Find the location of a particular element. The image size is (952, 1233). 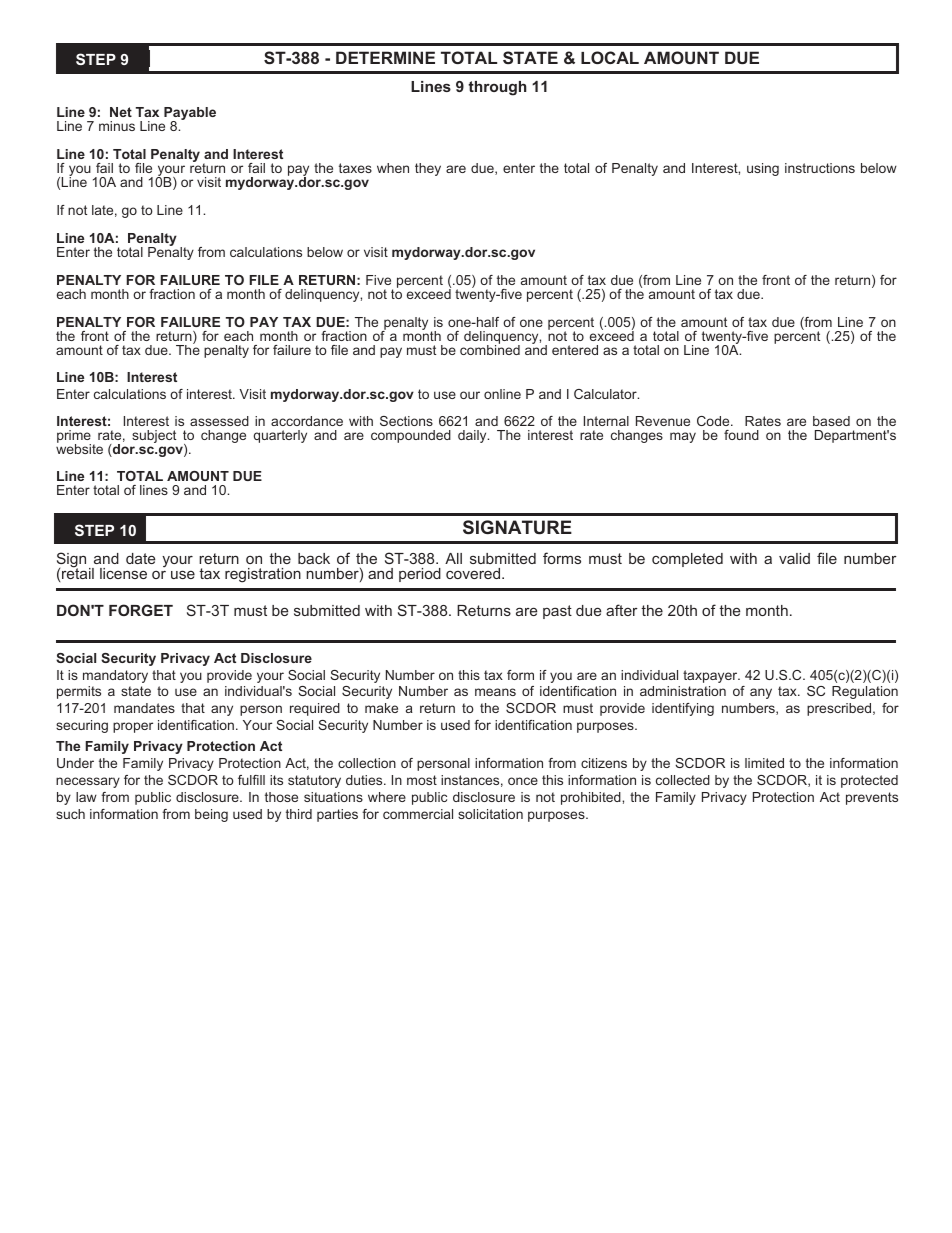

being is located at coordinates (211, 815).
